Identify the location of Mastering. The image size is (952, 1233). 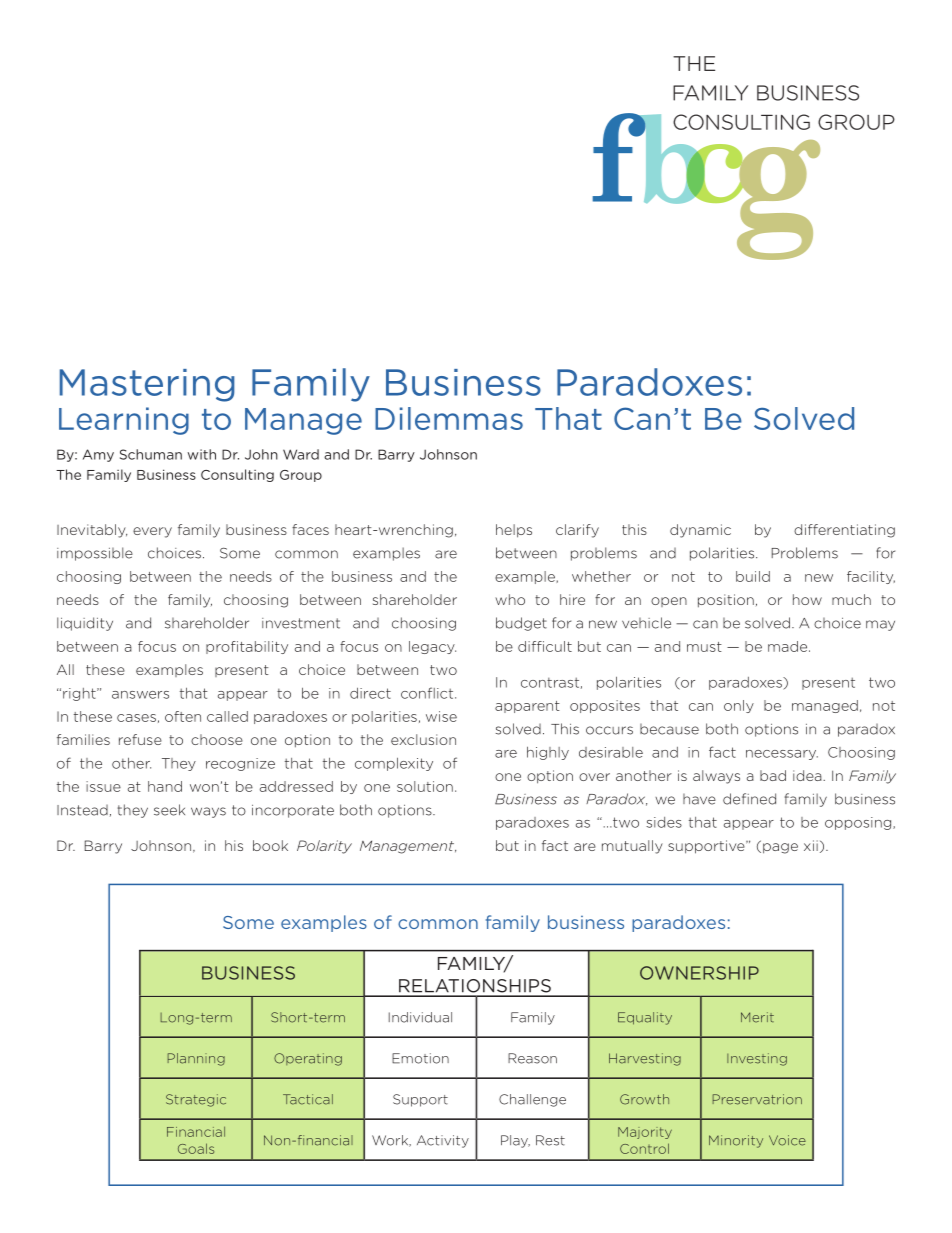
(147, 385).
